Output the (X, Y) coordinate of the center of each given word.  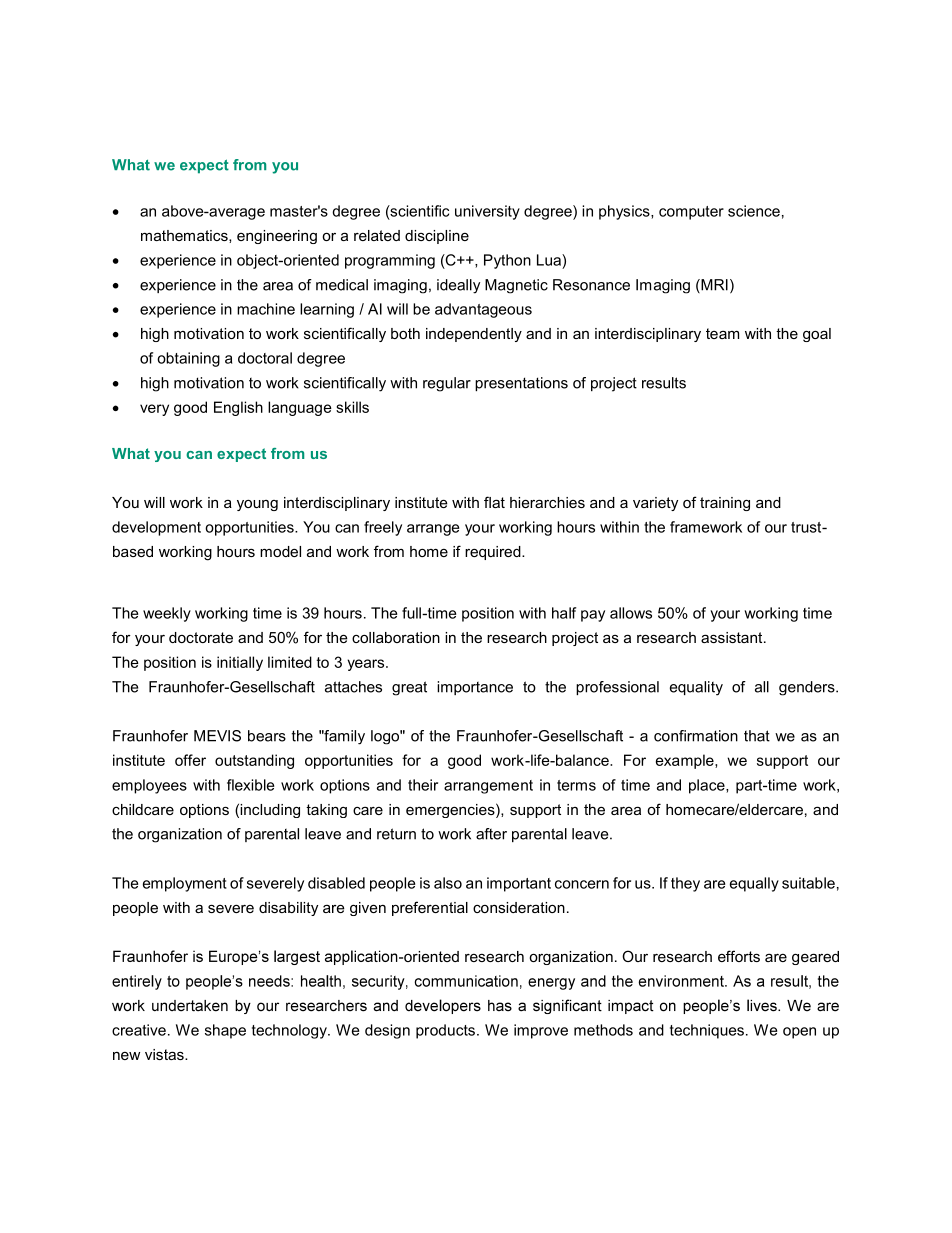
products (445, 1031)
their (423, 785)
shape (225, 1031)
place (708, 786)
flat (494, 502)
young (257, 505)
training (725, 504)
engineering (277, 237)
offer (190, 760)
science (754, 211)
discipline (437, 237)
